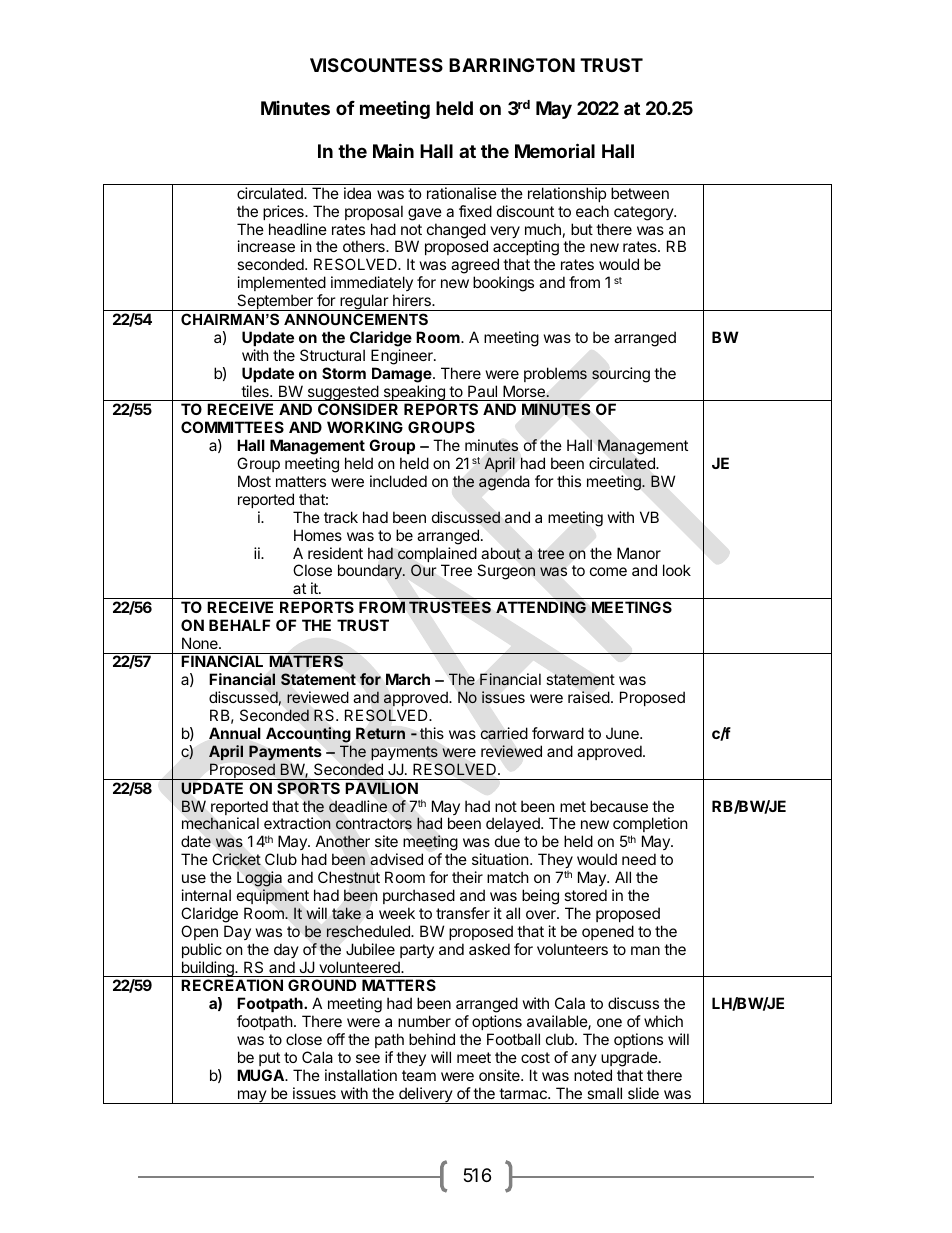  Describe the element at coordinates (555, 150) in the screenshot. I see `Memorial` at that location.
